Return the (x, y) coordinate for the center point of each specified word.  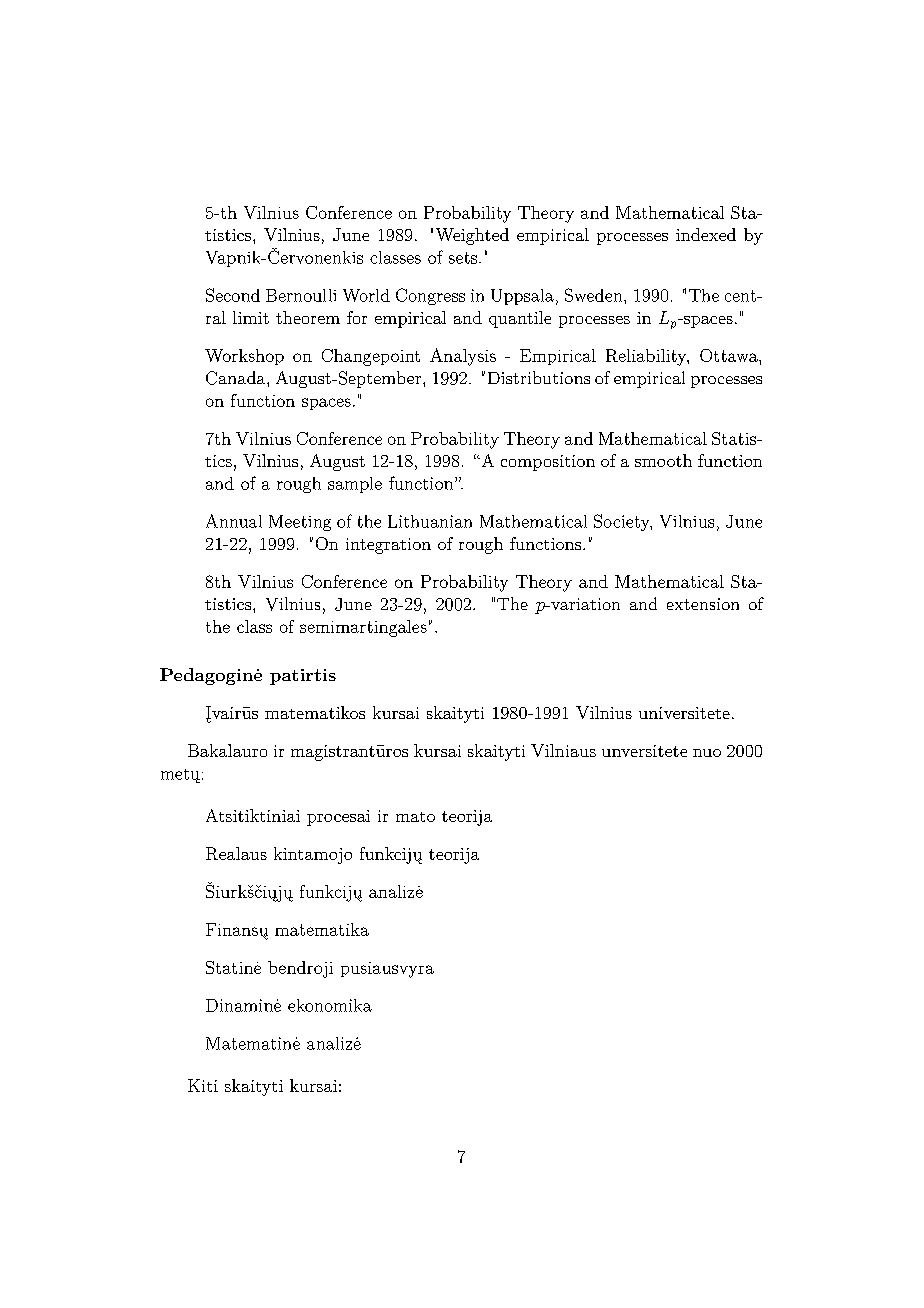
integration (388, 546)
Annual (234, 521)
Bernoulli (301, 295)
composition (548, 463)
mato (415, 817)
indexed (706, 234)
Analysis (463, 357)
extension (703, 604)
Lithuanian (430, 521)
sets (463, 258)
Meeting (300, 523)
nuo (707, 753)
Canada (237, 378)
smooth (663, 460)
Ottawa (730, 355)
